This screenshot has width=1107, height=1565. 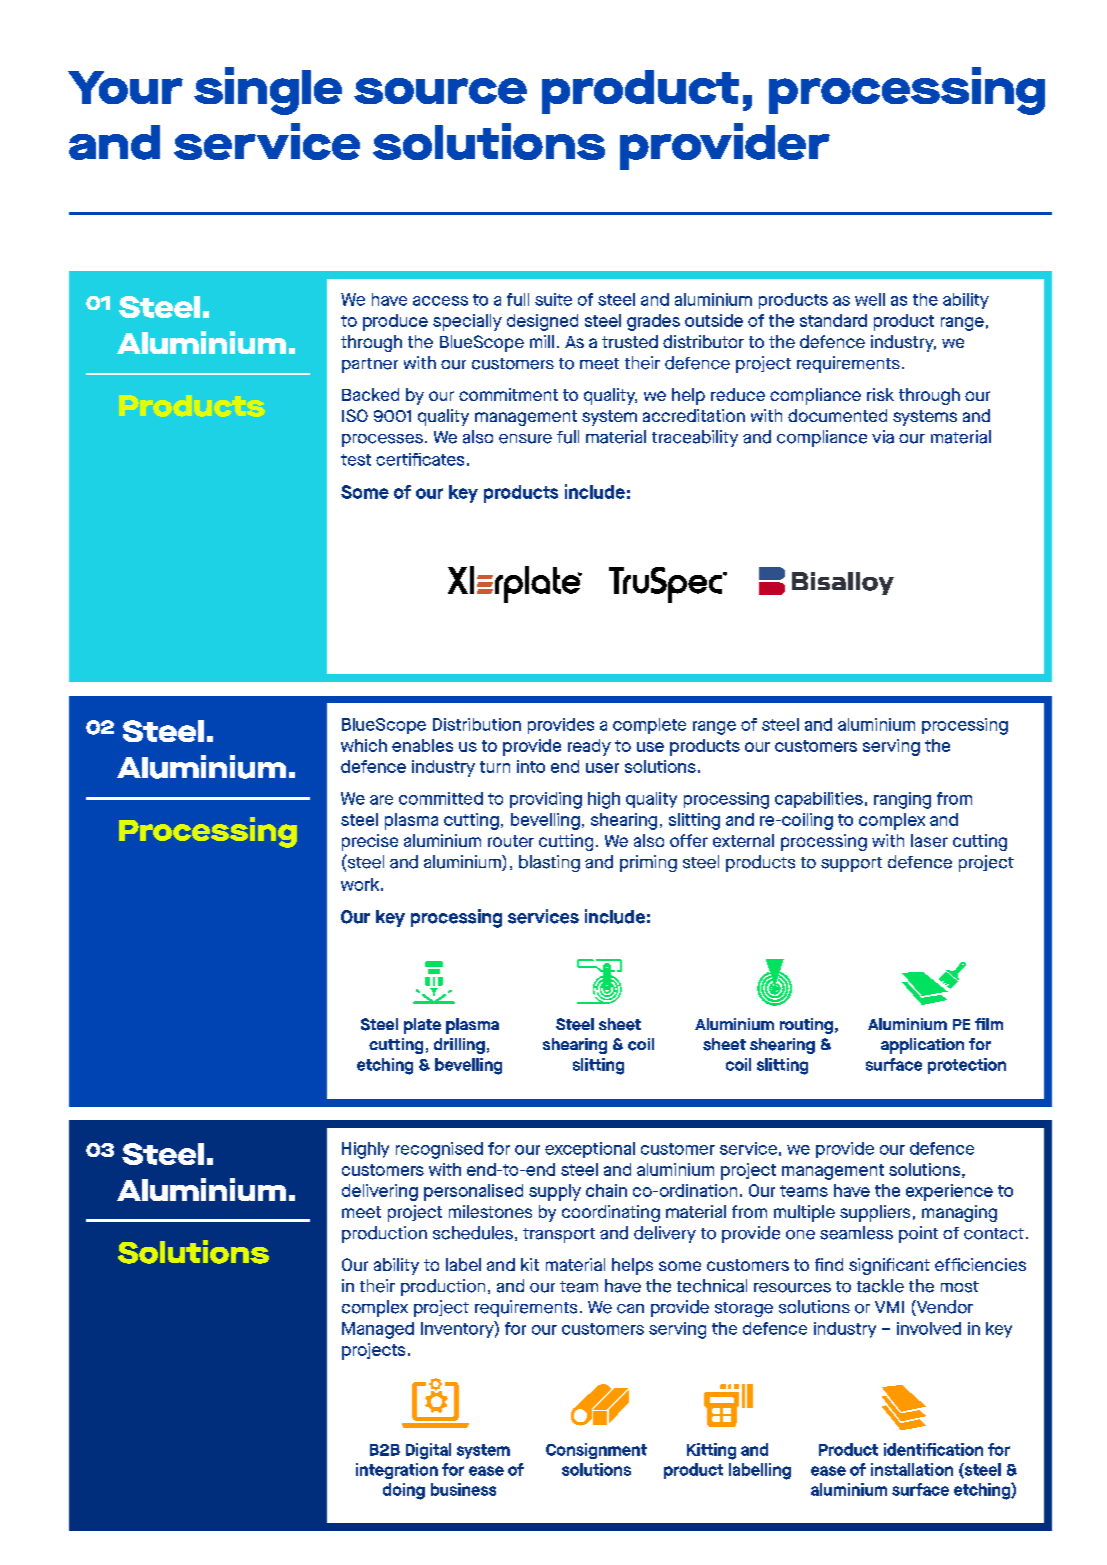 I want to click on test, so click(x=356, y=460).
